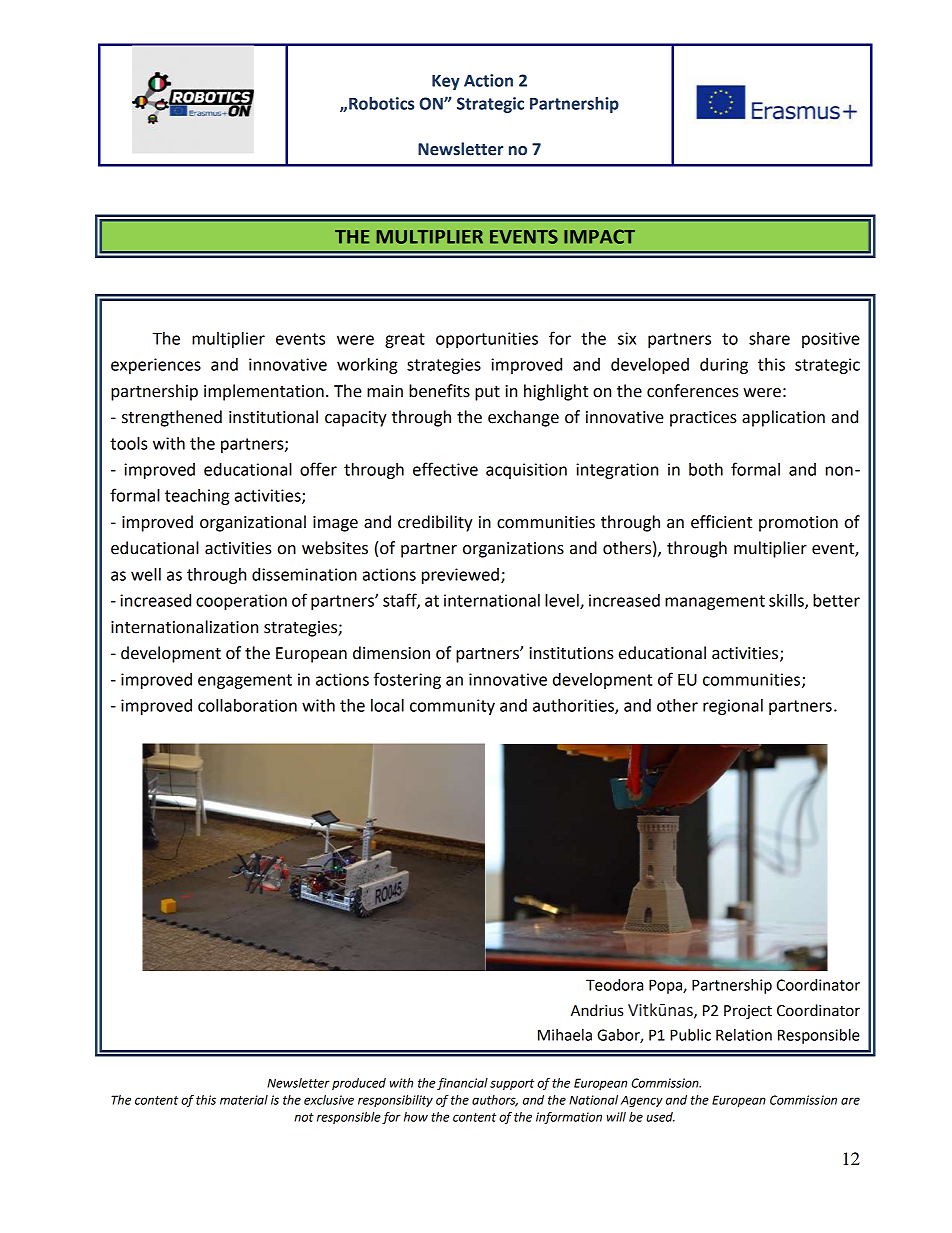 This document has width=952, height=1233. I want to click on financial, so click(462, 1084).
